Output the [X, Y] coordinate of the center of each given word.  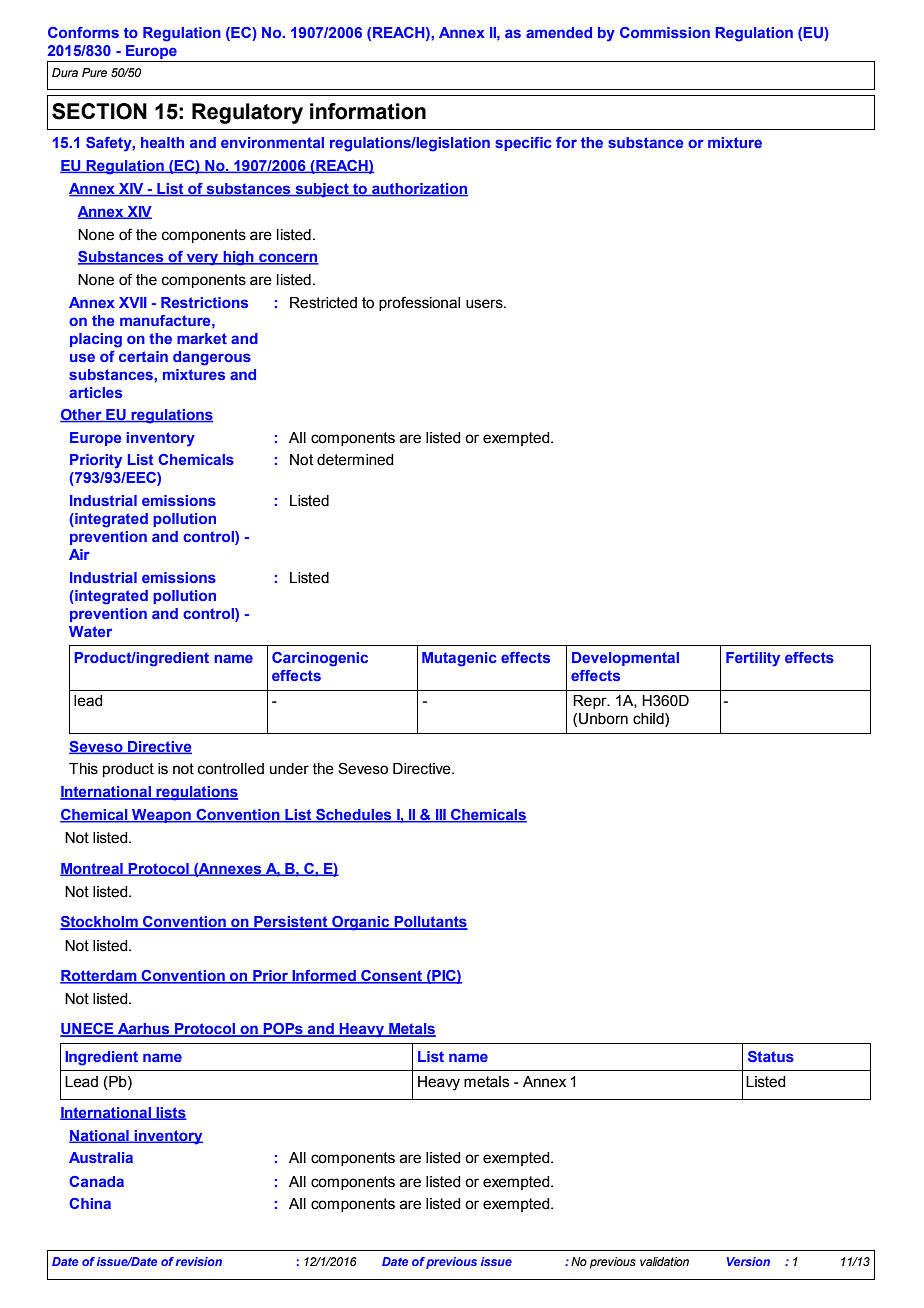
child [649, 720]
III [441, 816]
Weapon [161, 816]
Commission [665, 32]
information [368, 111]
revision [199, 1261]
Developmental [625, 659]
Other [82, 416]
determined [355, 460]
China [90, 1203]
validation [664, 1261]
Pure [94, 72]
